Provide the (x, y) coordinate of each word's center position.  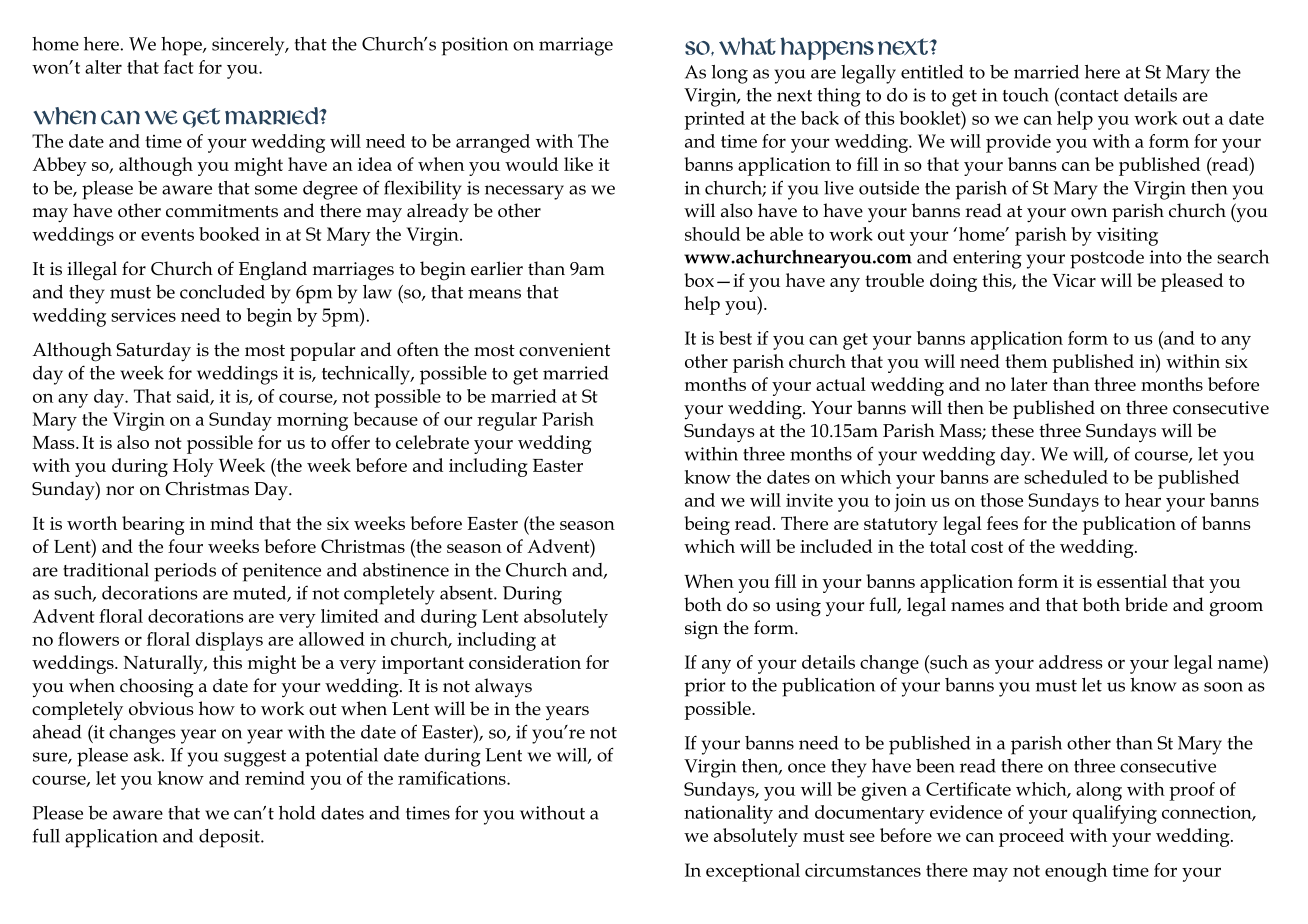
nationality (728, 814)
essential (1132, 581)
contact (1088, 95)
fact (179, 67)
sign (701, 630)
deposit (230, 838)
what (747, 46)
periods (185, 572)
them (1026, 361)
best (735, 338)
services (143, 315)
